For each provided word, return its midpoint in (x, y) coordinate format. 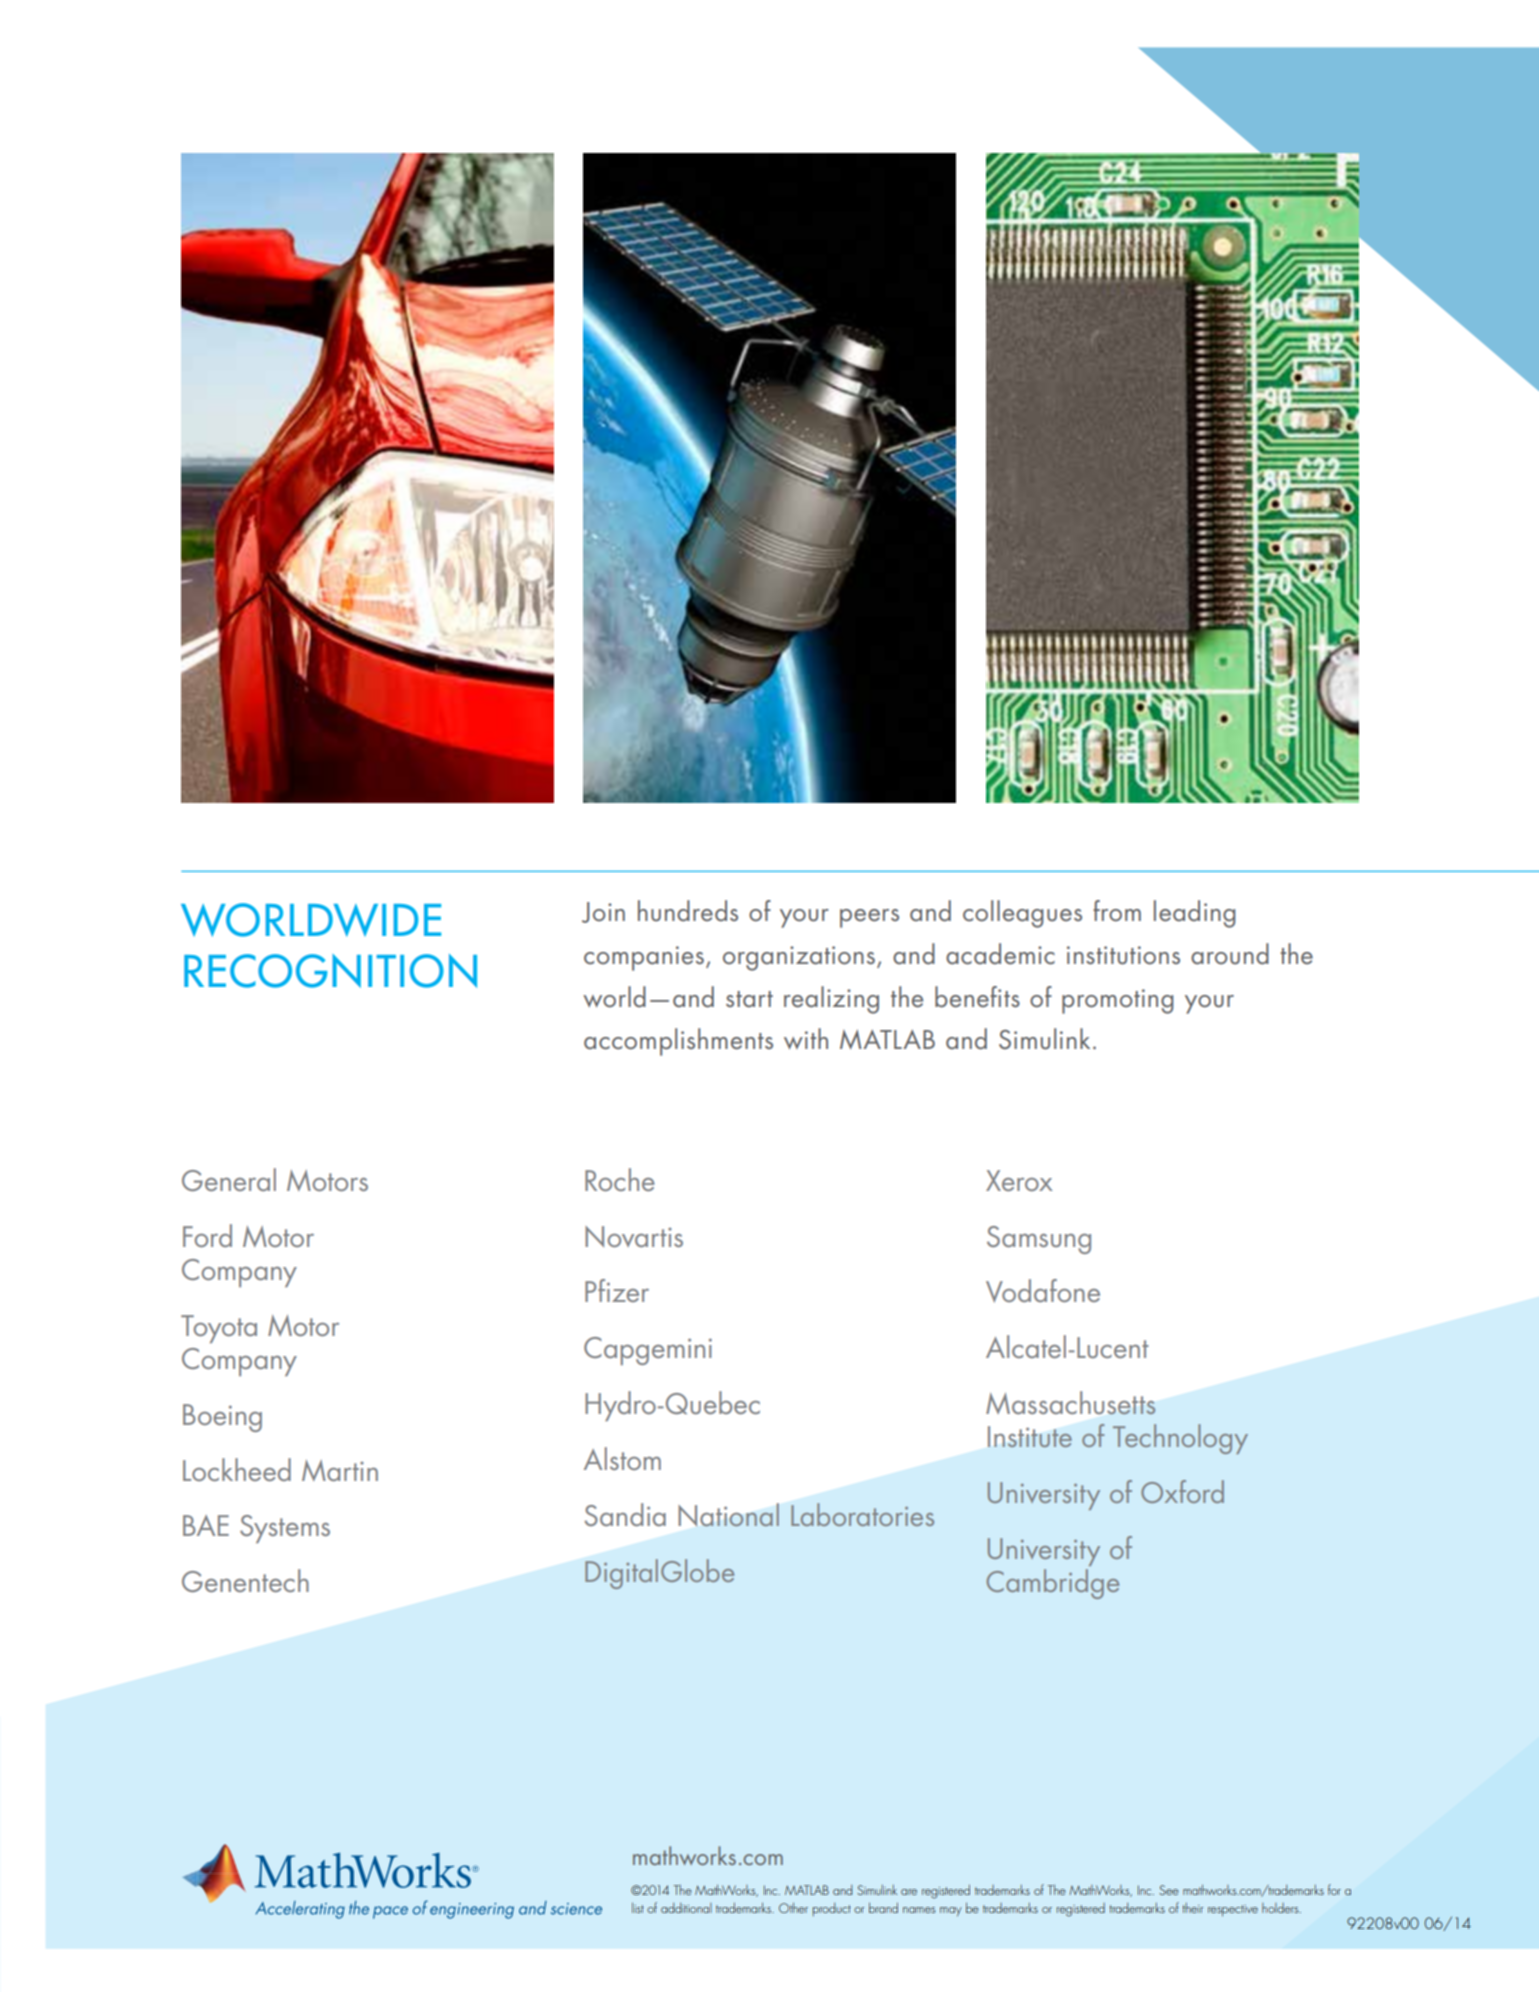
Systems (285, 1529)
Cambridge (1052, 1584)
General (229, 1179)
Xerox (1019, 1180)
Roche (620, 1179)
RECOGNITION (330, 971)
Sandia (625, 1514)
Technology (1180, 1439)
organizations (799, 958)
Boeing (222, 1418)
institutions (1123, 955)
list (638, 1908)
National (728, 1515)
